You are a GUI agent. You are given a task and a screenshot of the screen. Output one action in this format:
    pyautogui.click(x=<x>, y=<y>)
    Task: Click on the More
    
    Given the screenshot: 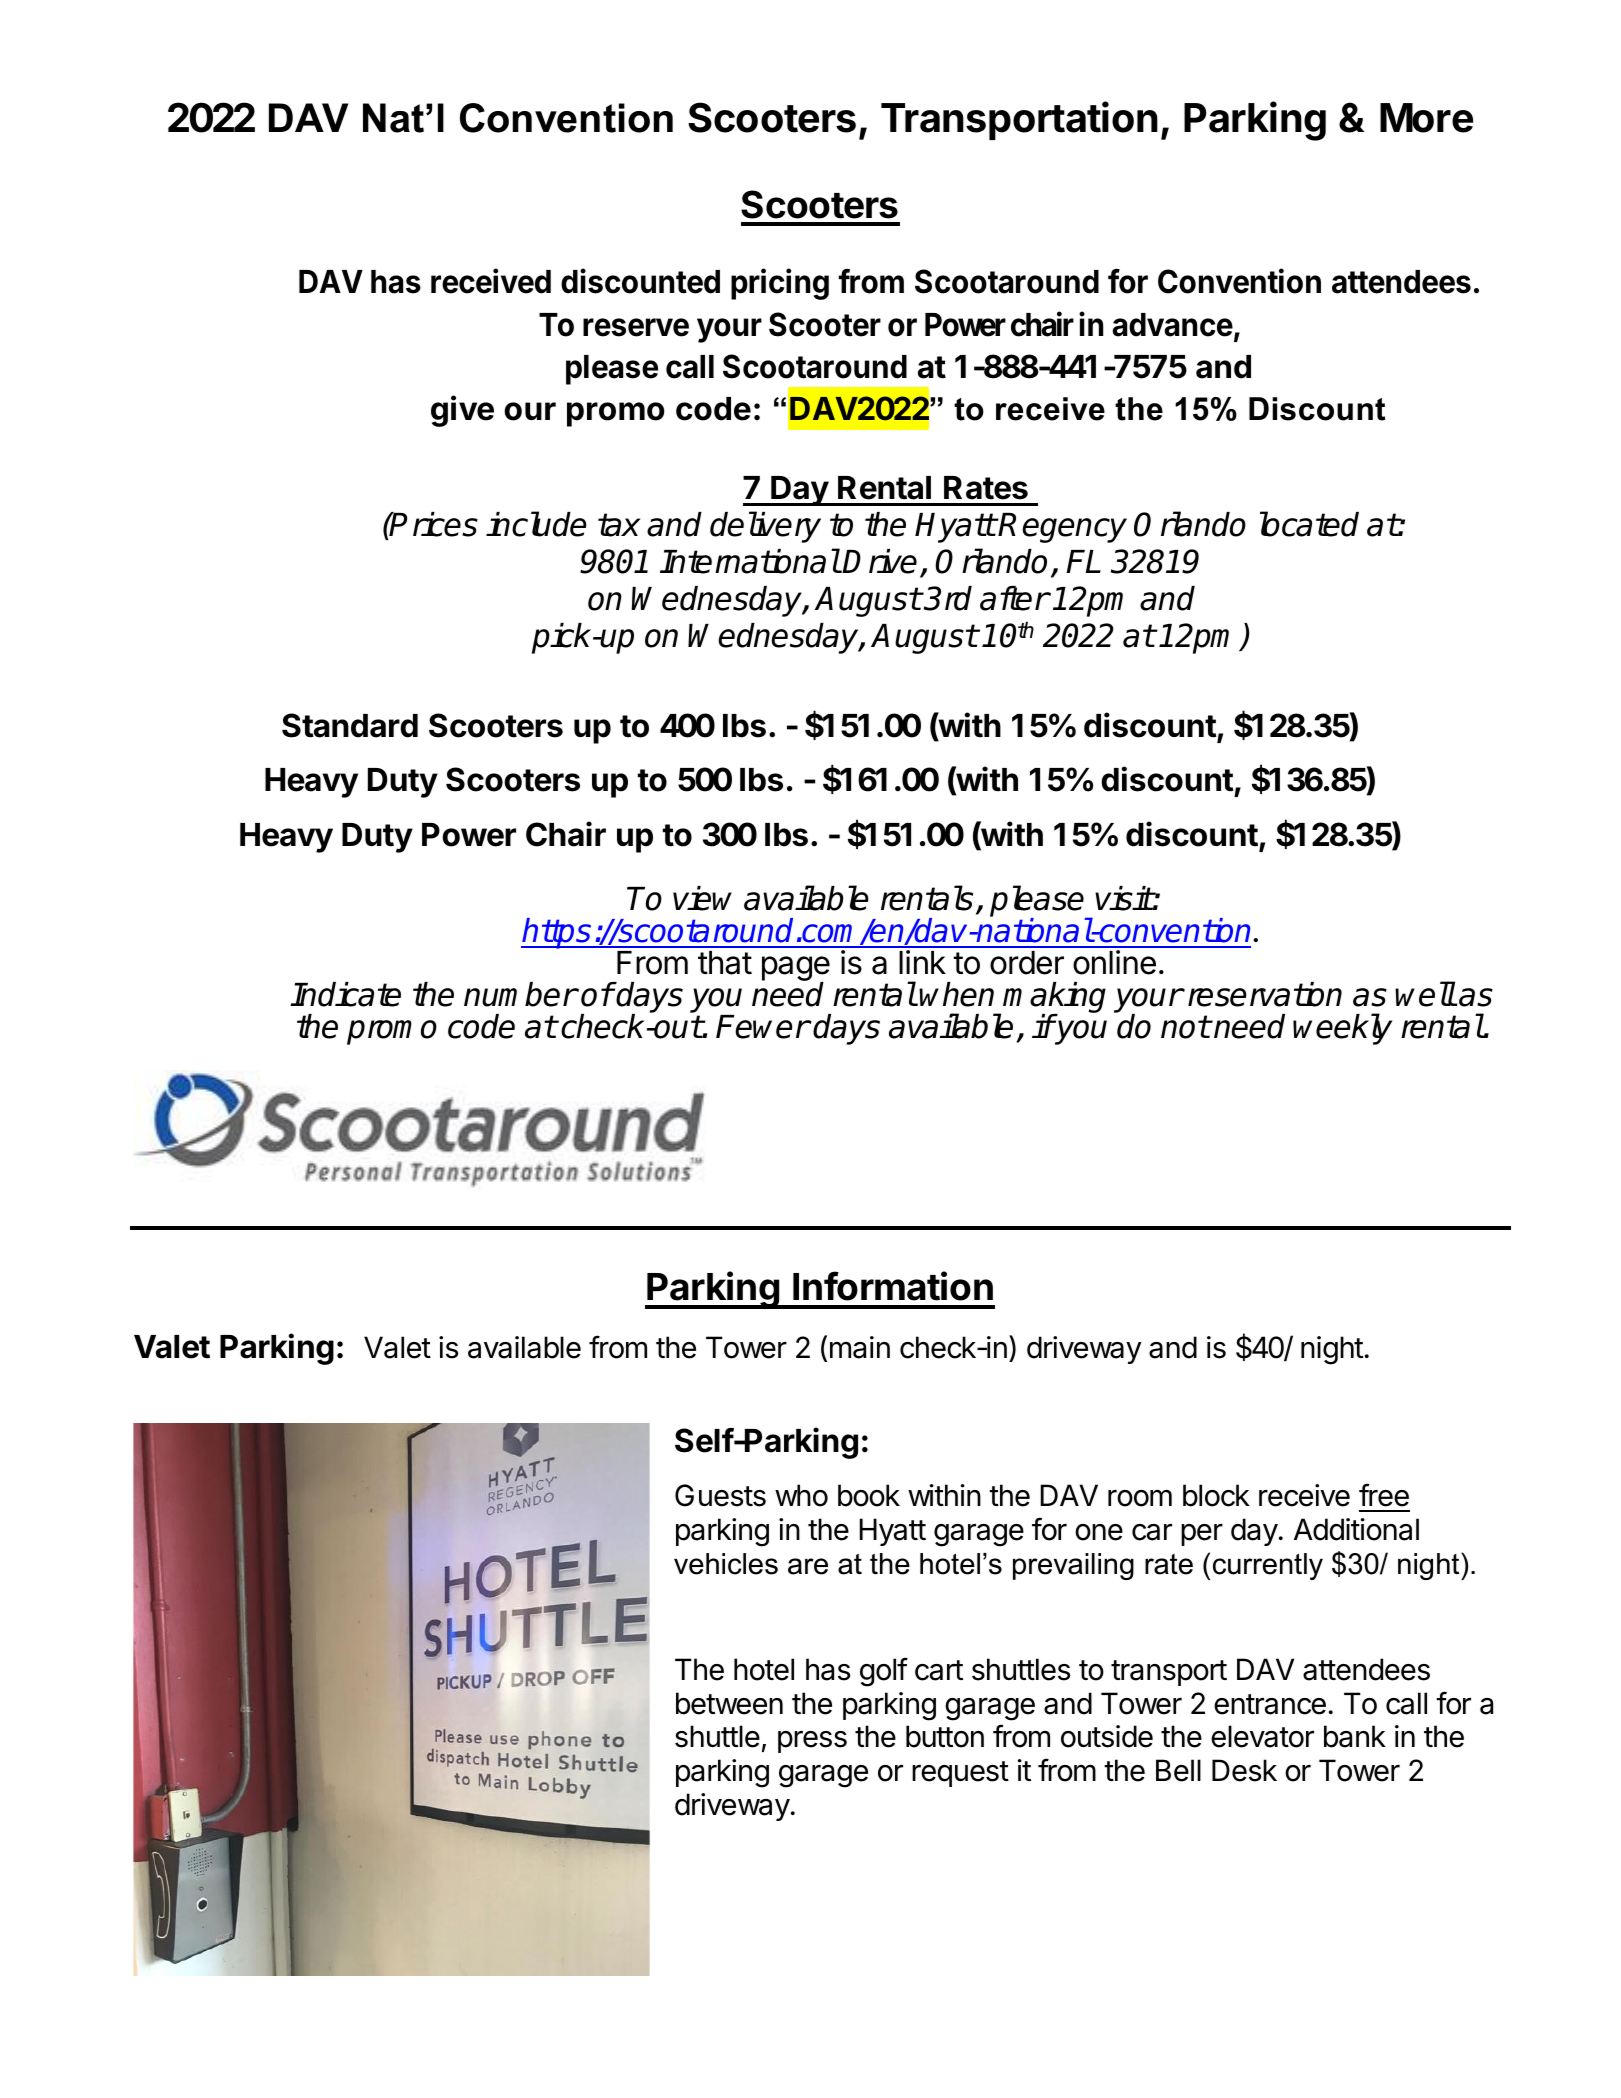 What is the action you would take?
    pyautogui.click(x=1426, y=118)
